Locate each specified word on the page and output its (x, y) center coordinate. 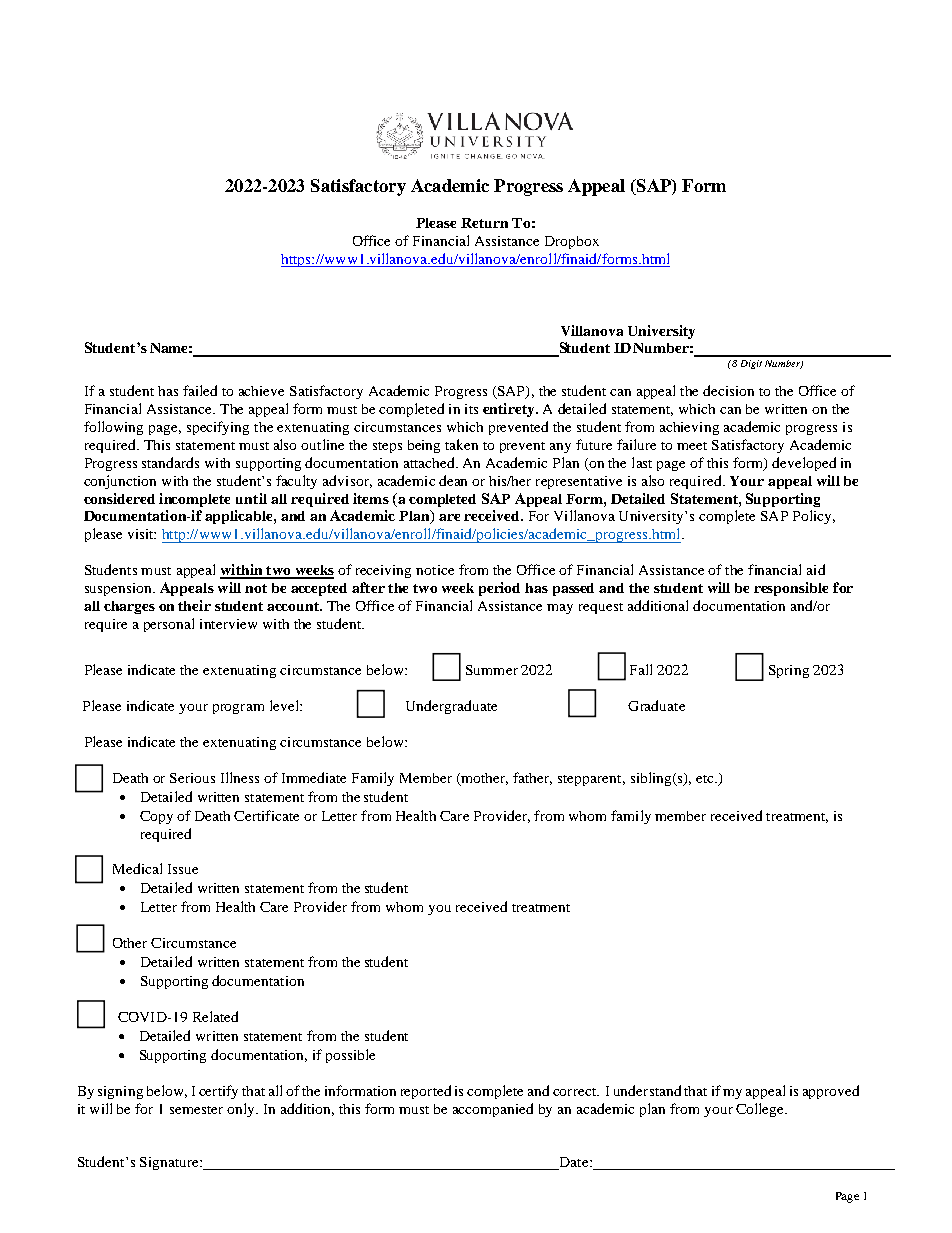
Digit (751, 364)
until (251, 498)
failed (200, 390)
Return (484, 223)
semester (196, 1110)
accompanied (493, 1110)
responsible (791, 589)
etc (706, 779)
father (532, 778)
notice (435, 570)
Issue (183, 869)
